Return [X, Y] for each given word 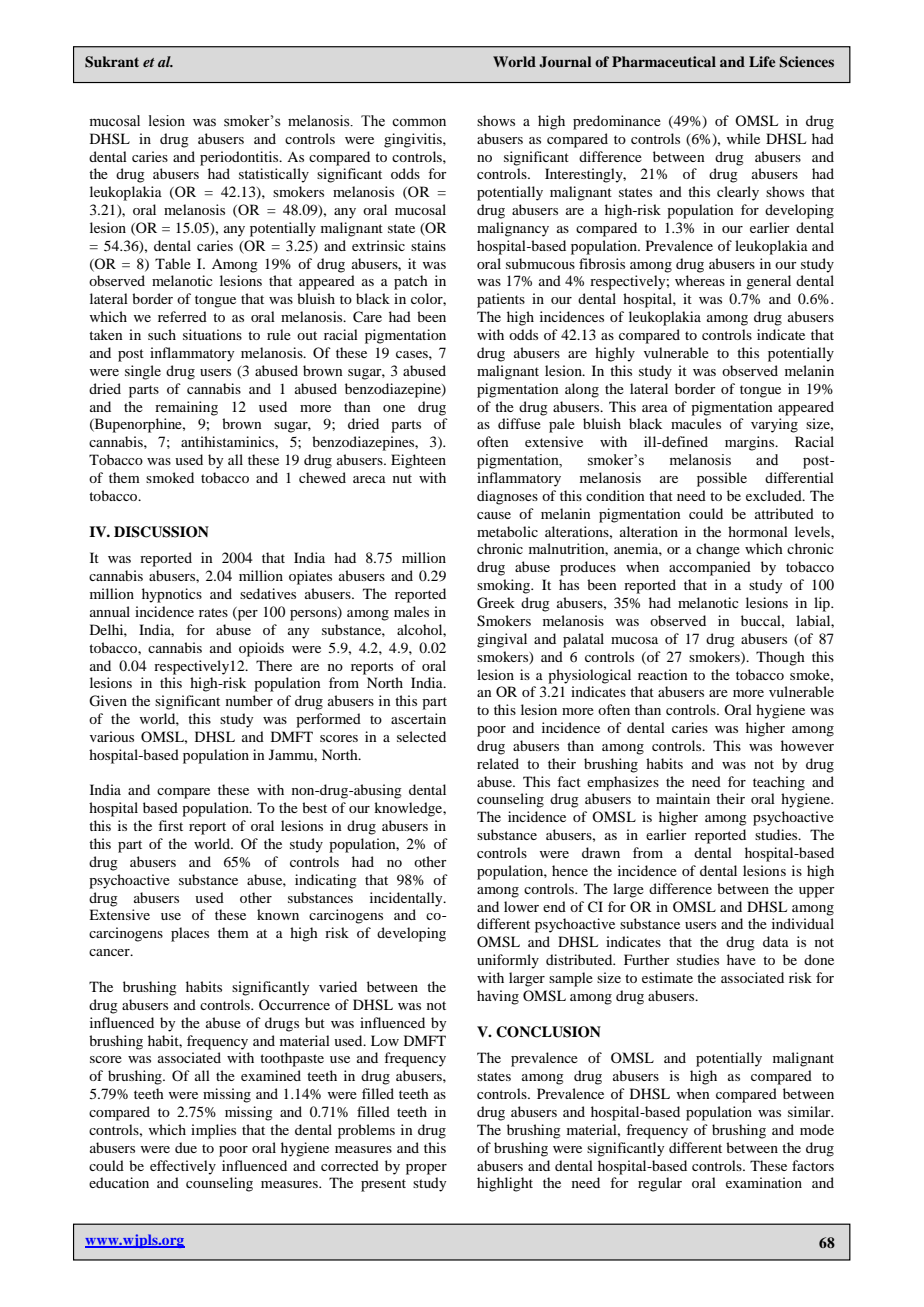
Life [762, 61]
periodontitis [240, 158]
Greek [496, 603]
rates [213, 612]
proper [426, 1169]
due [186, 1147]
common [419, 122]
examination [764, 1182]
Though [780, 658]
